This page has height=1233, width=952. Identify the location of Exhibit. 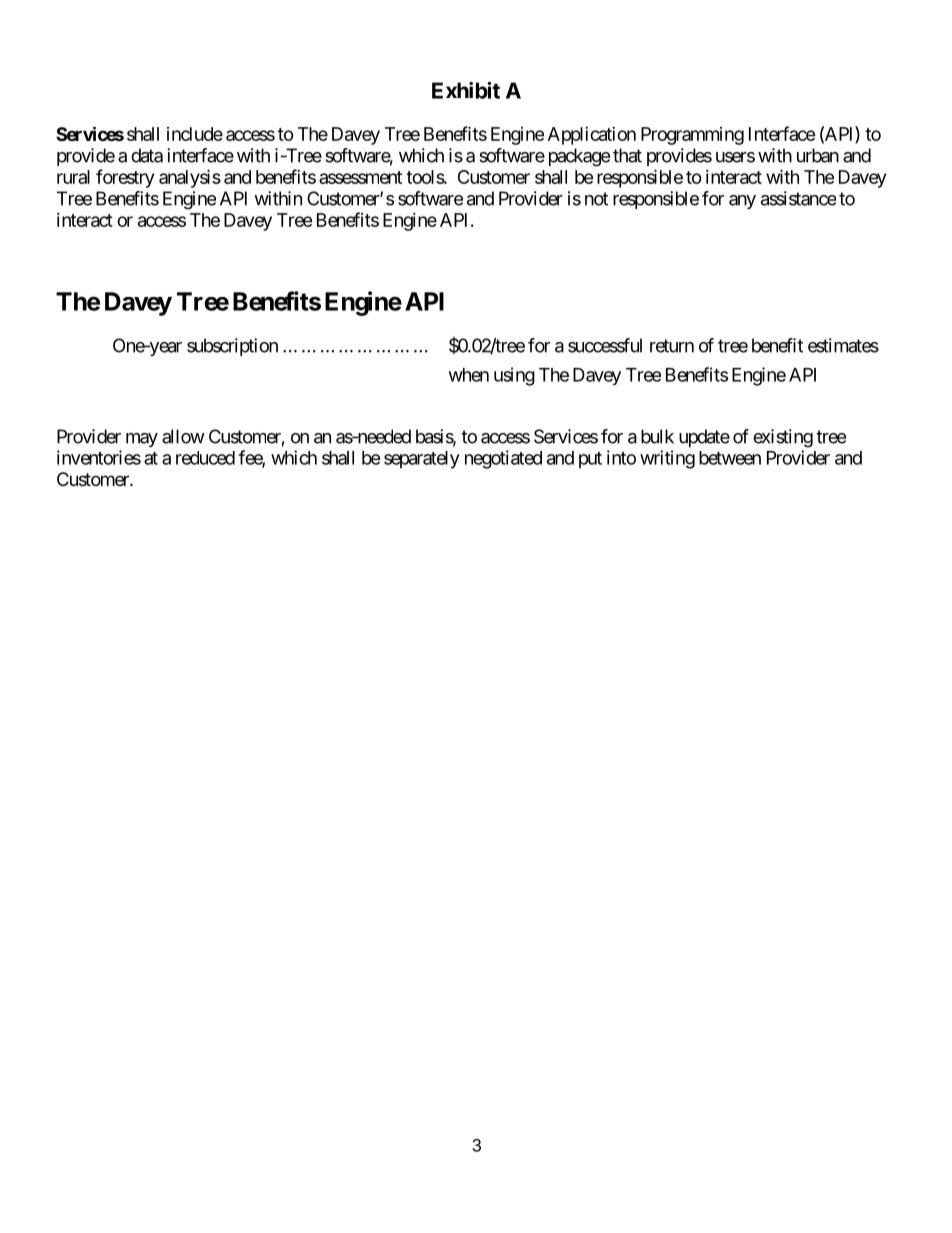
(466, 90).
